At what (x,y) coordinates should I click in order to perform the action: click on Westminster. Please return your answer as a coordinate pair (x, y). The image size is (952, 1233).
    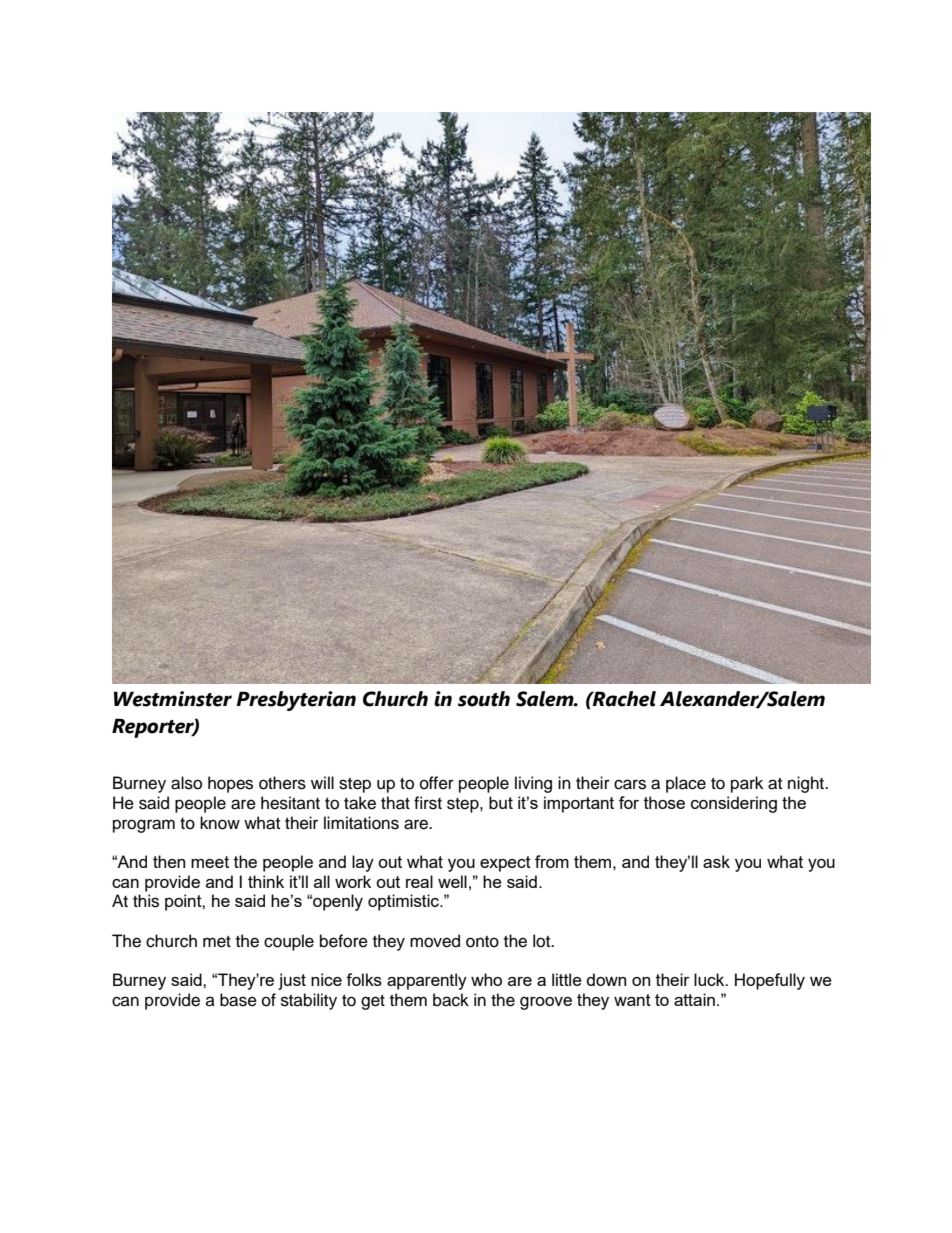
    Looking at the image, I should click on (173, 699).
